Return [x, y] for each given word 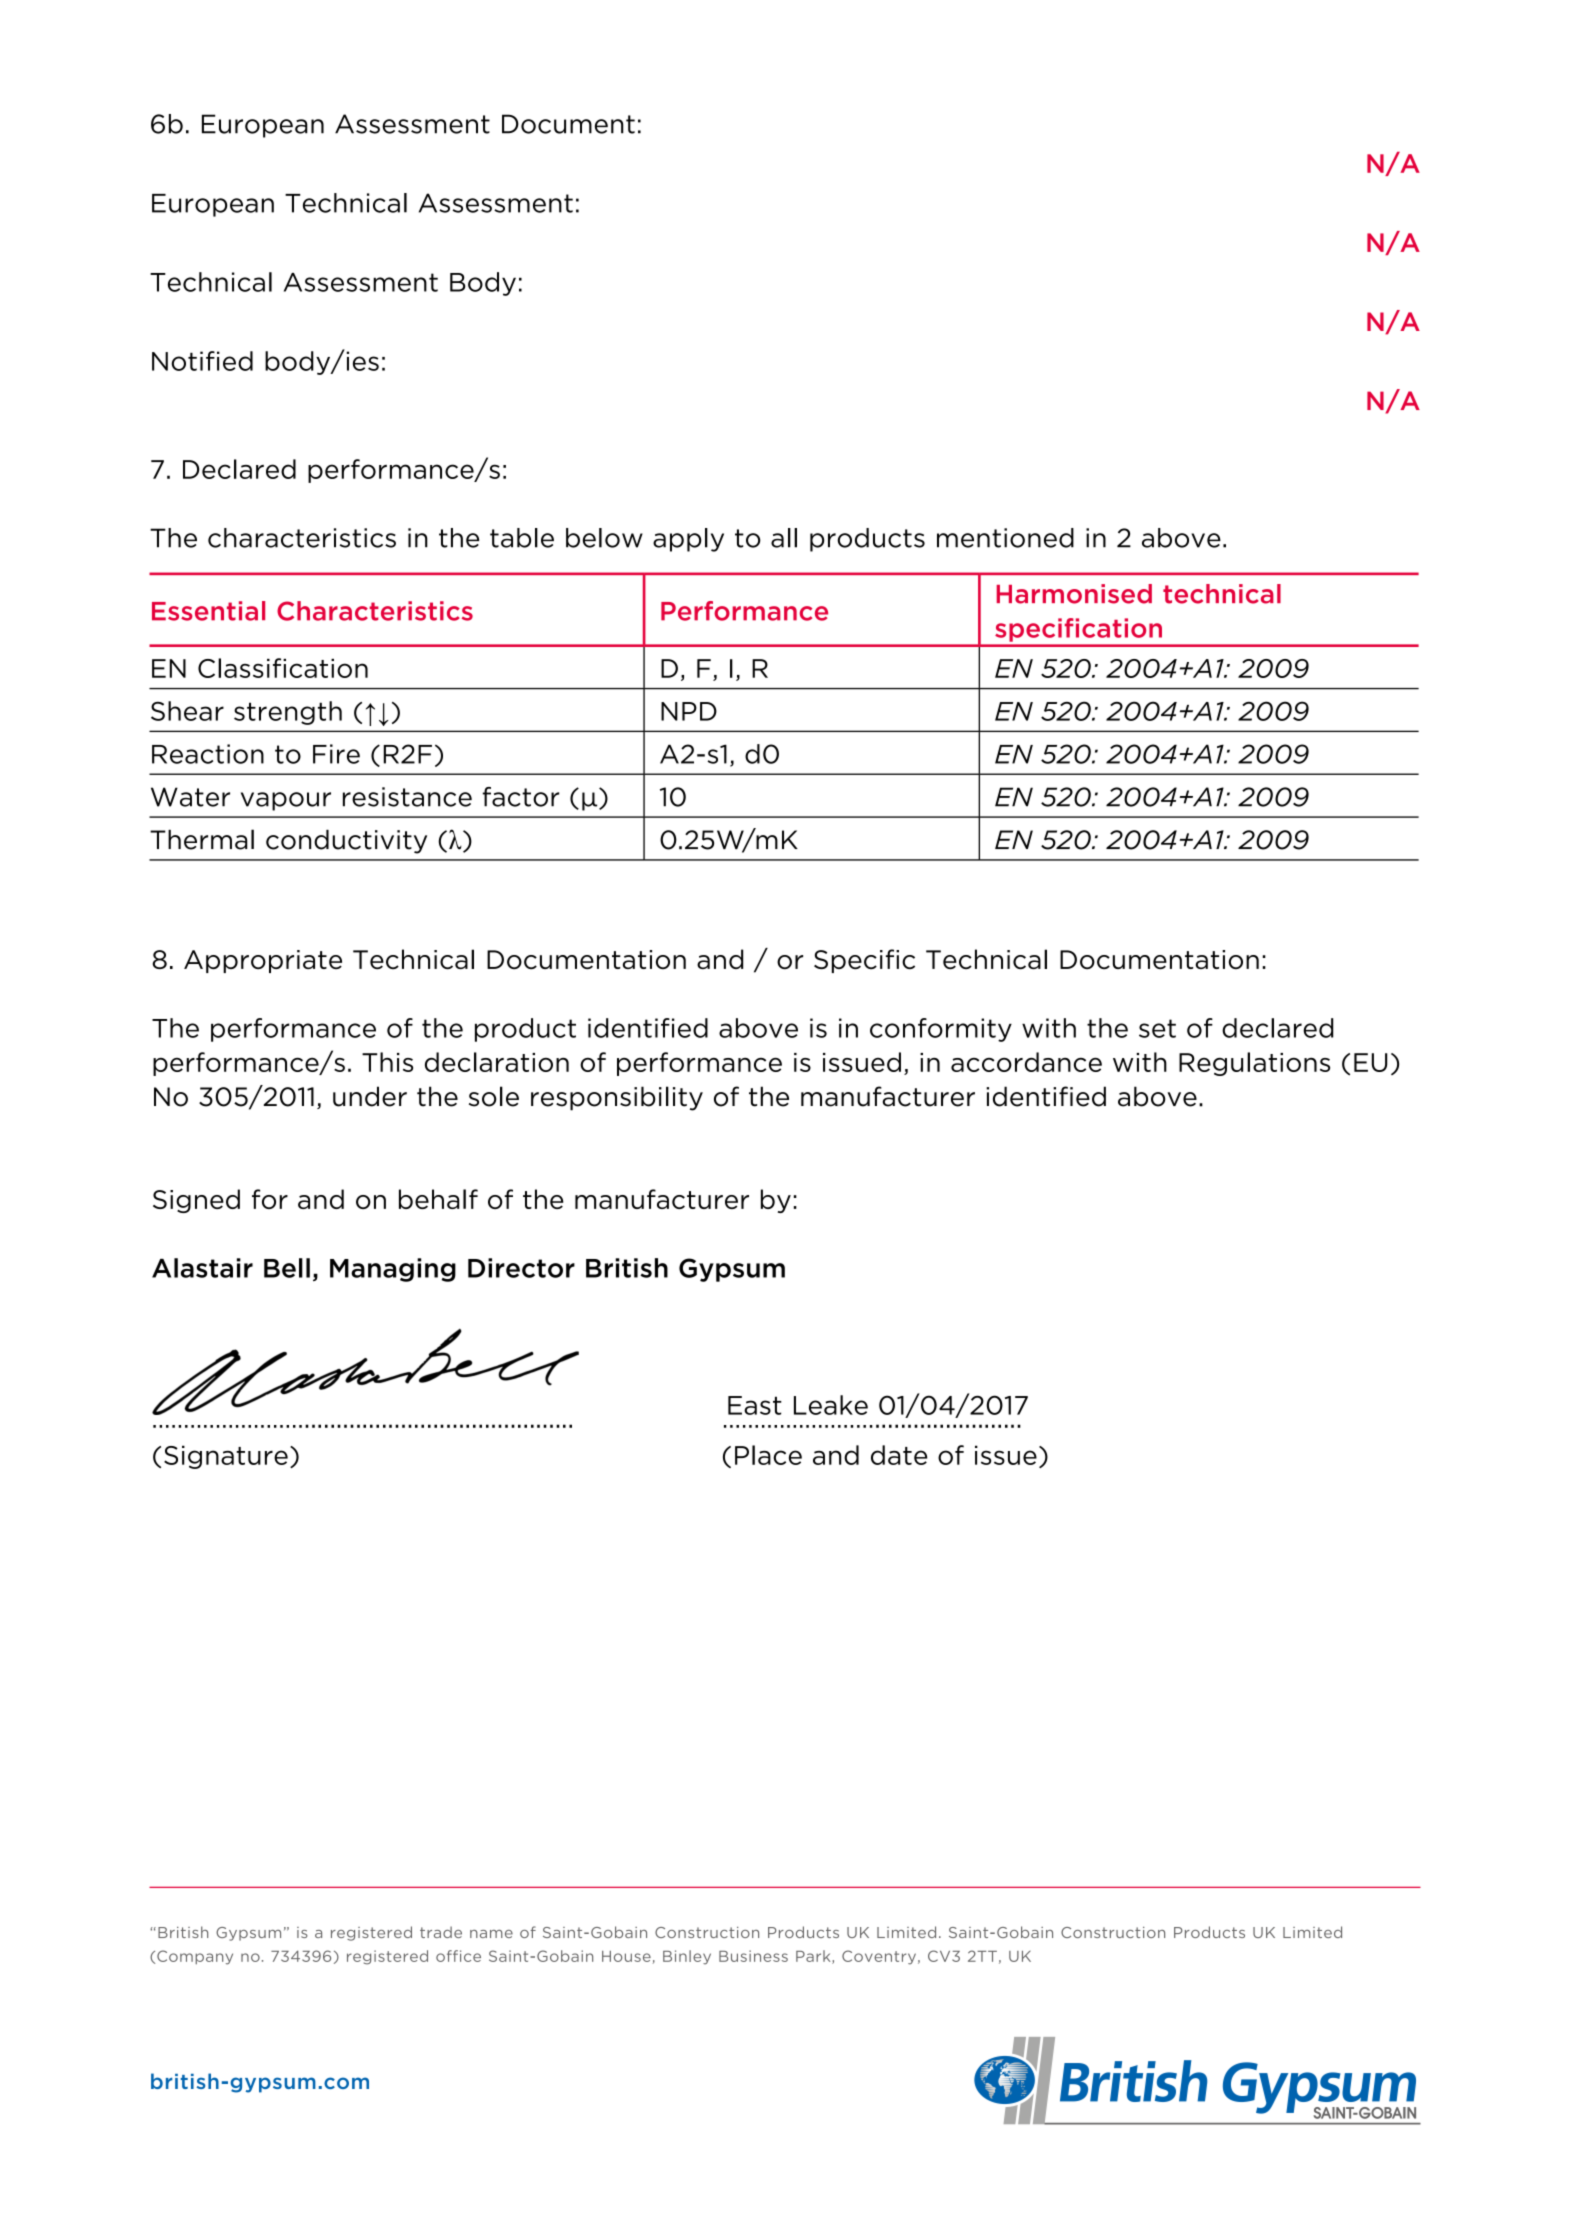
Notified [202, 361]
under [370, 1096]
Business [753, 1956]
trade [441, 1932]
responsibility [617, 1098]
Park [814, 1957]
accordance [1026, 1062]
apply [688, 540]
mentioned [1005, 538]
